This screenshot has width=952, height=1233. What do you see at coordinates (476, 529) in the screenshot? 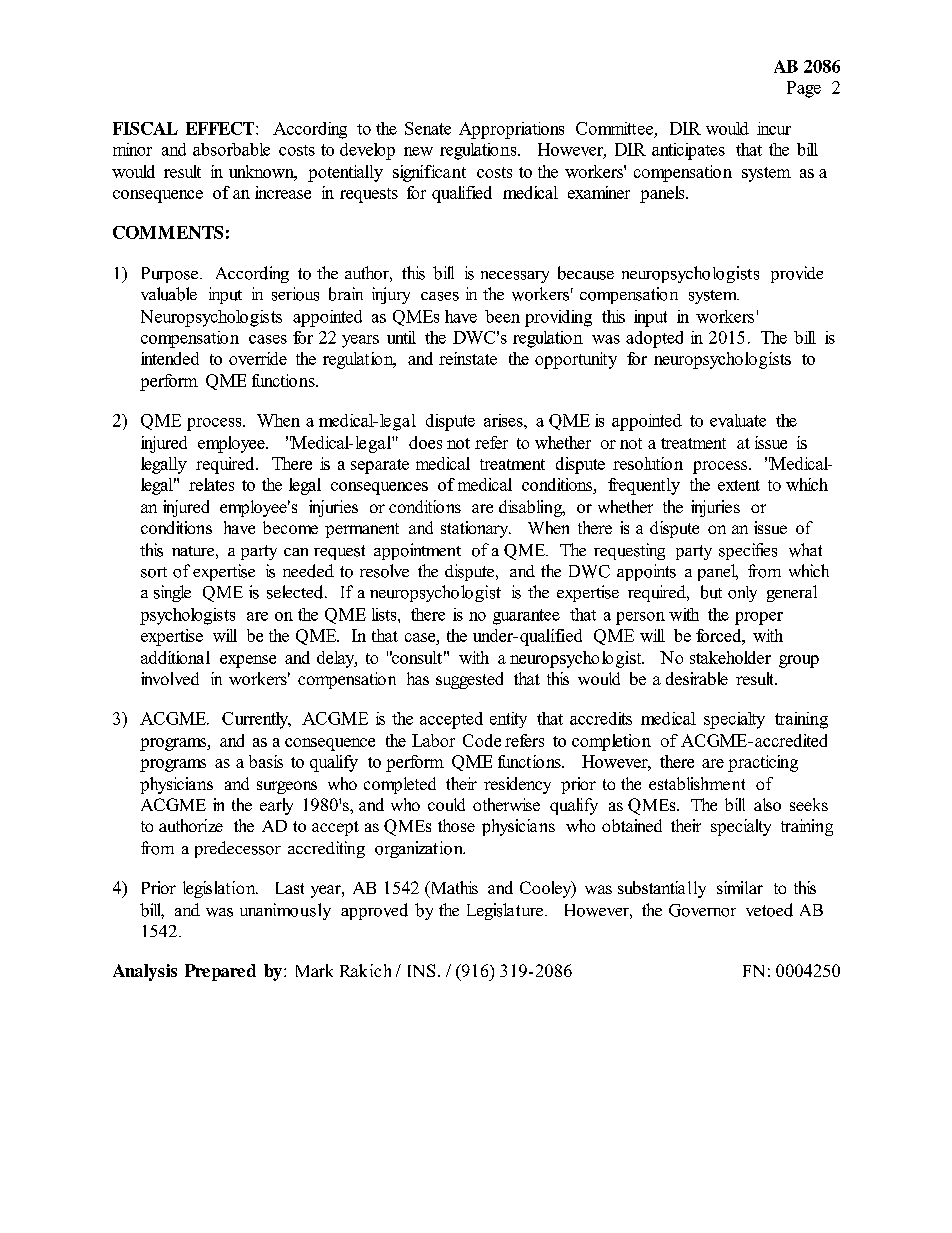
I see `stationary` at bounding box center [476, 529].
